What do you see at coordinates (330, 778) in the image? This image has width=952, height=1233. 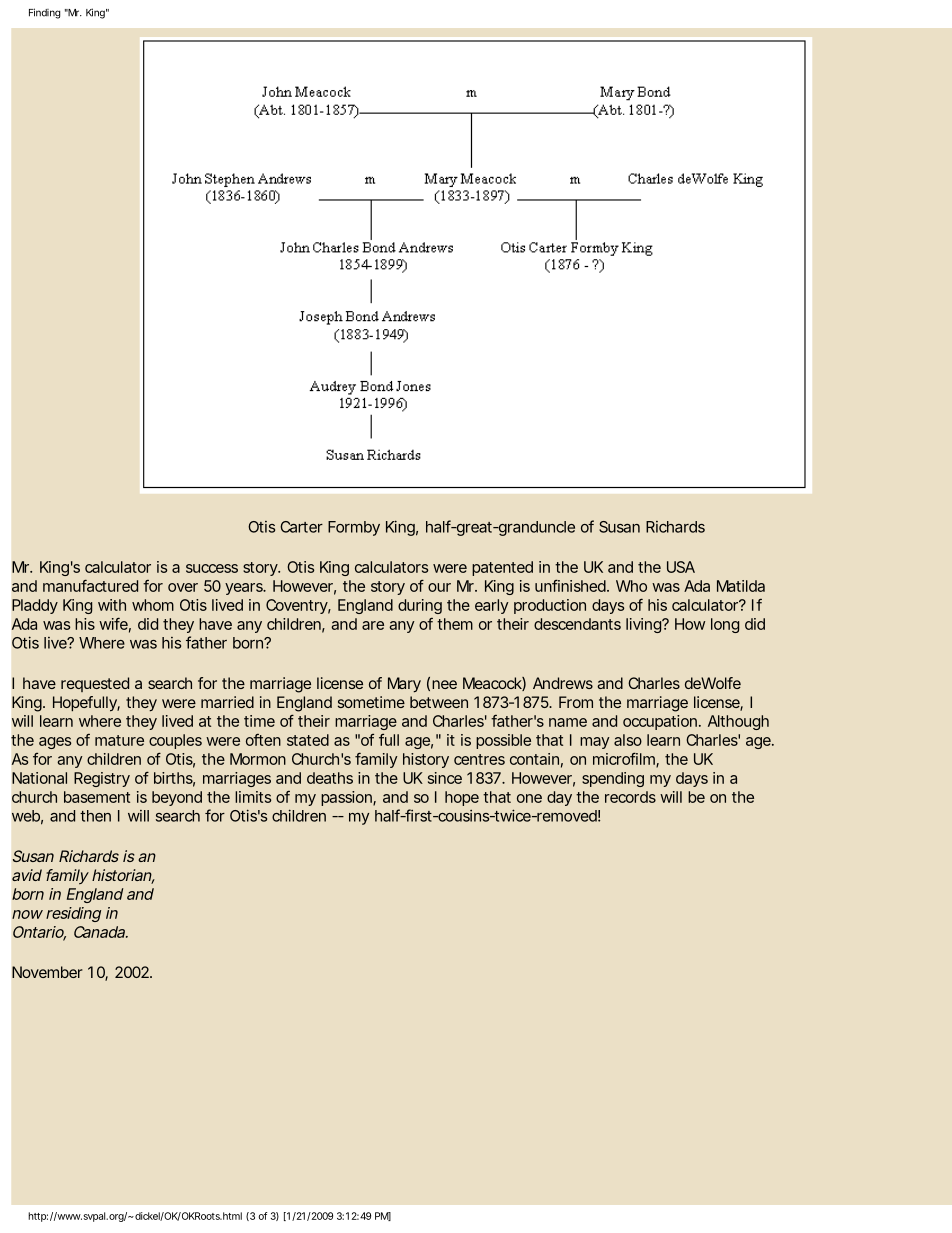 I see `deaths` at bounding box center [330, 778].
